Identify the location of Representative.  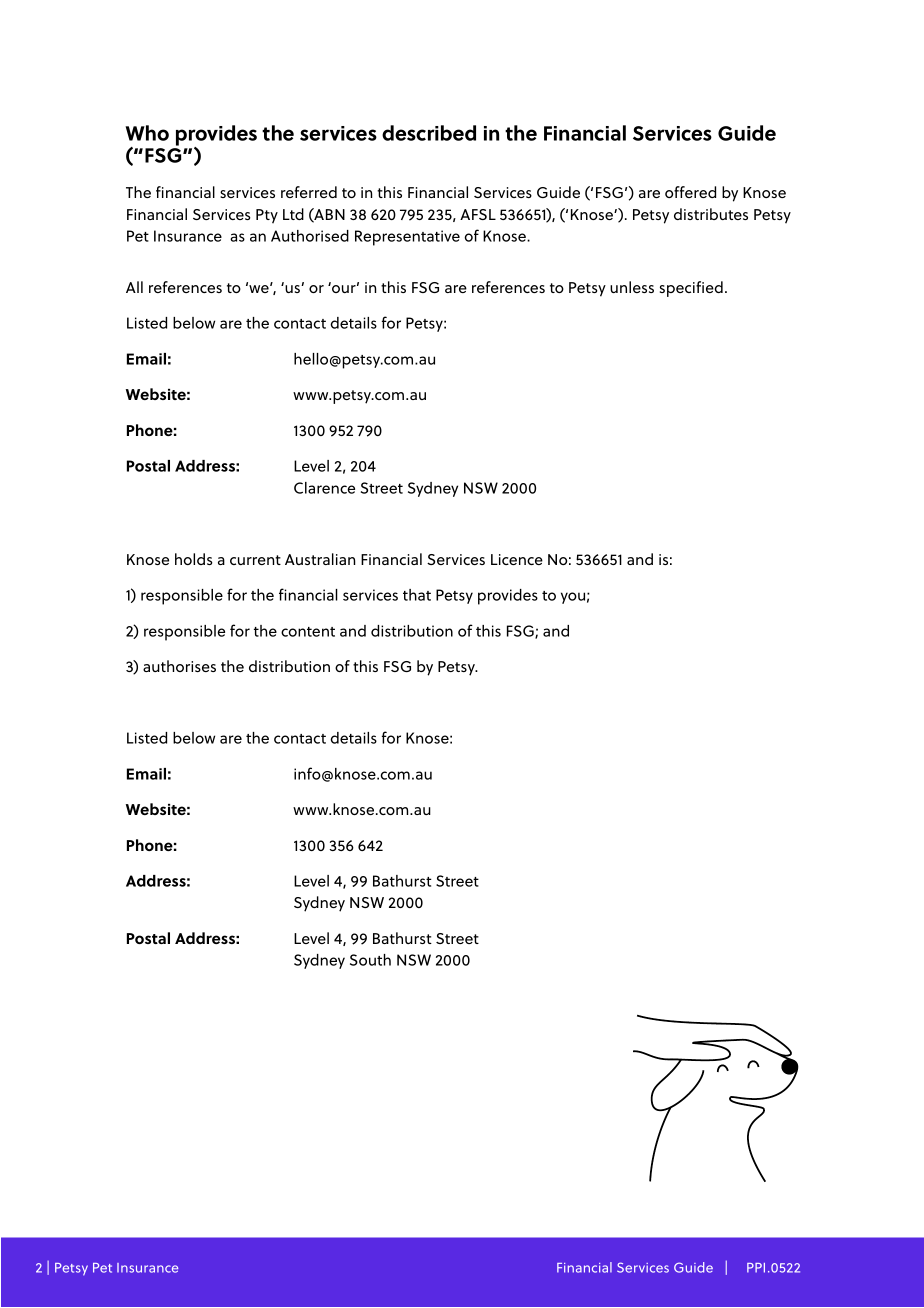
(407, 238).
